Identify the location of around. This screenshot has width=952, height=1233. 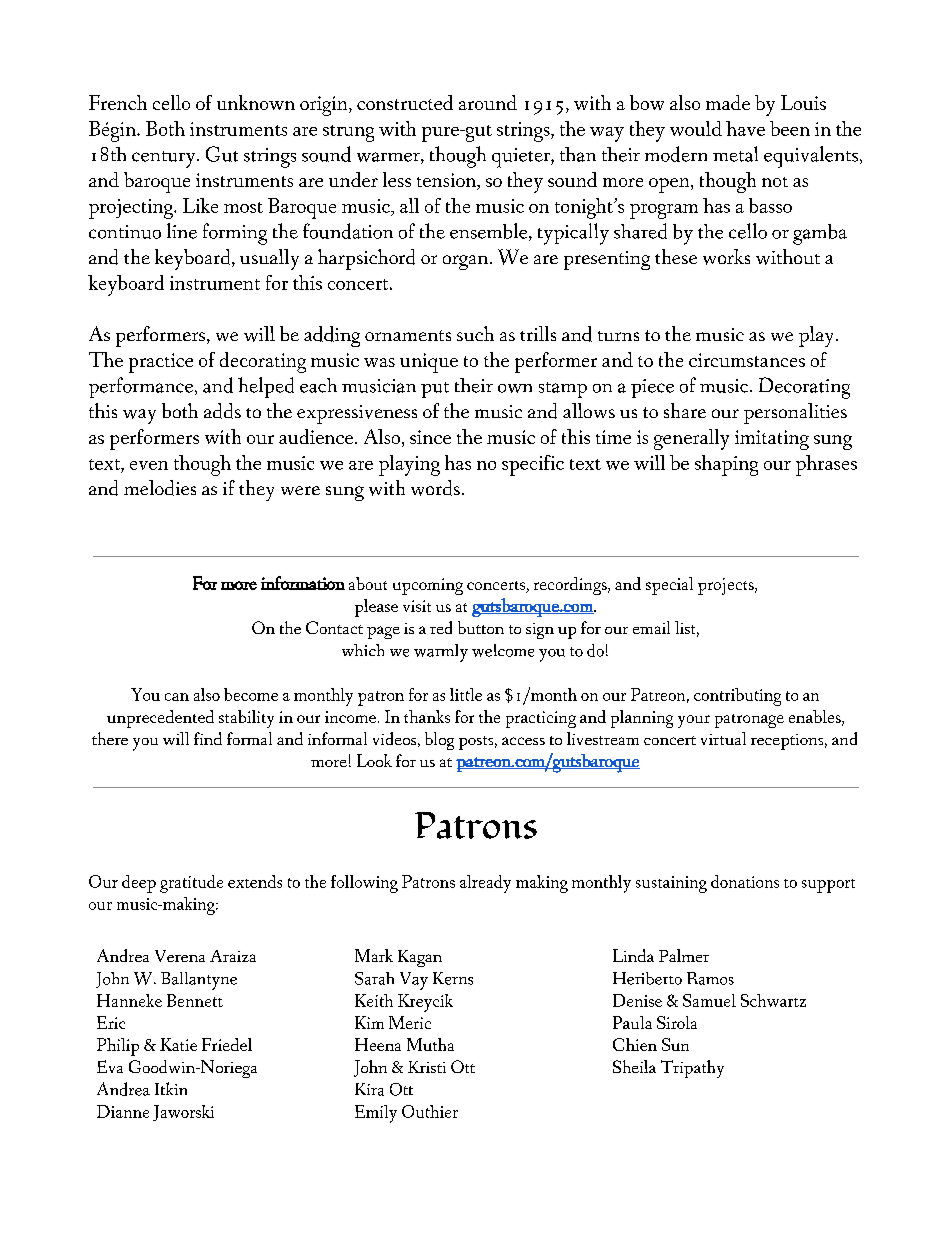
(488, 102).
